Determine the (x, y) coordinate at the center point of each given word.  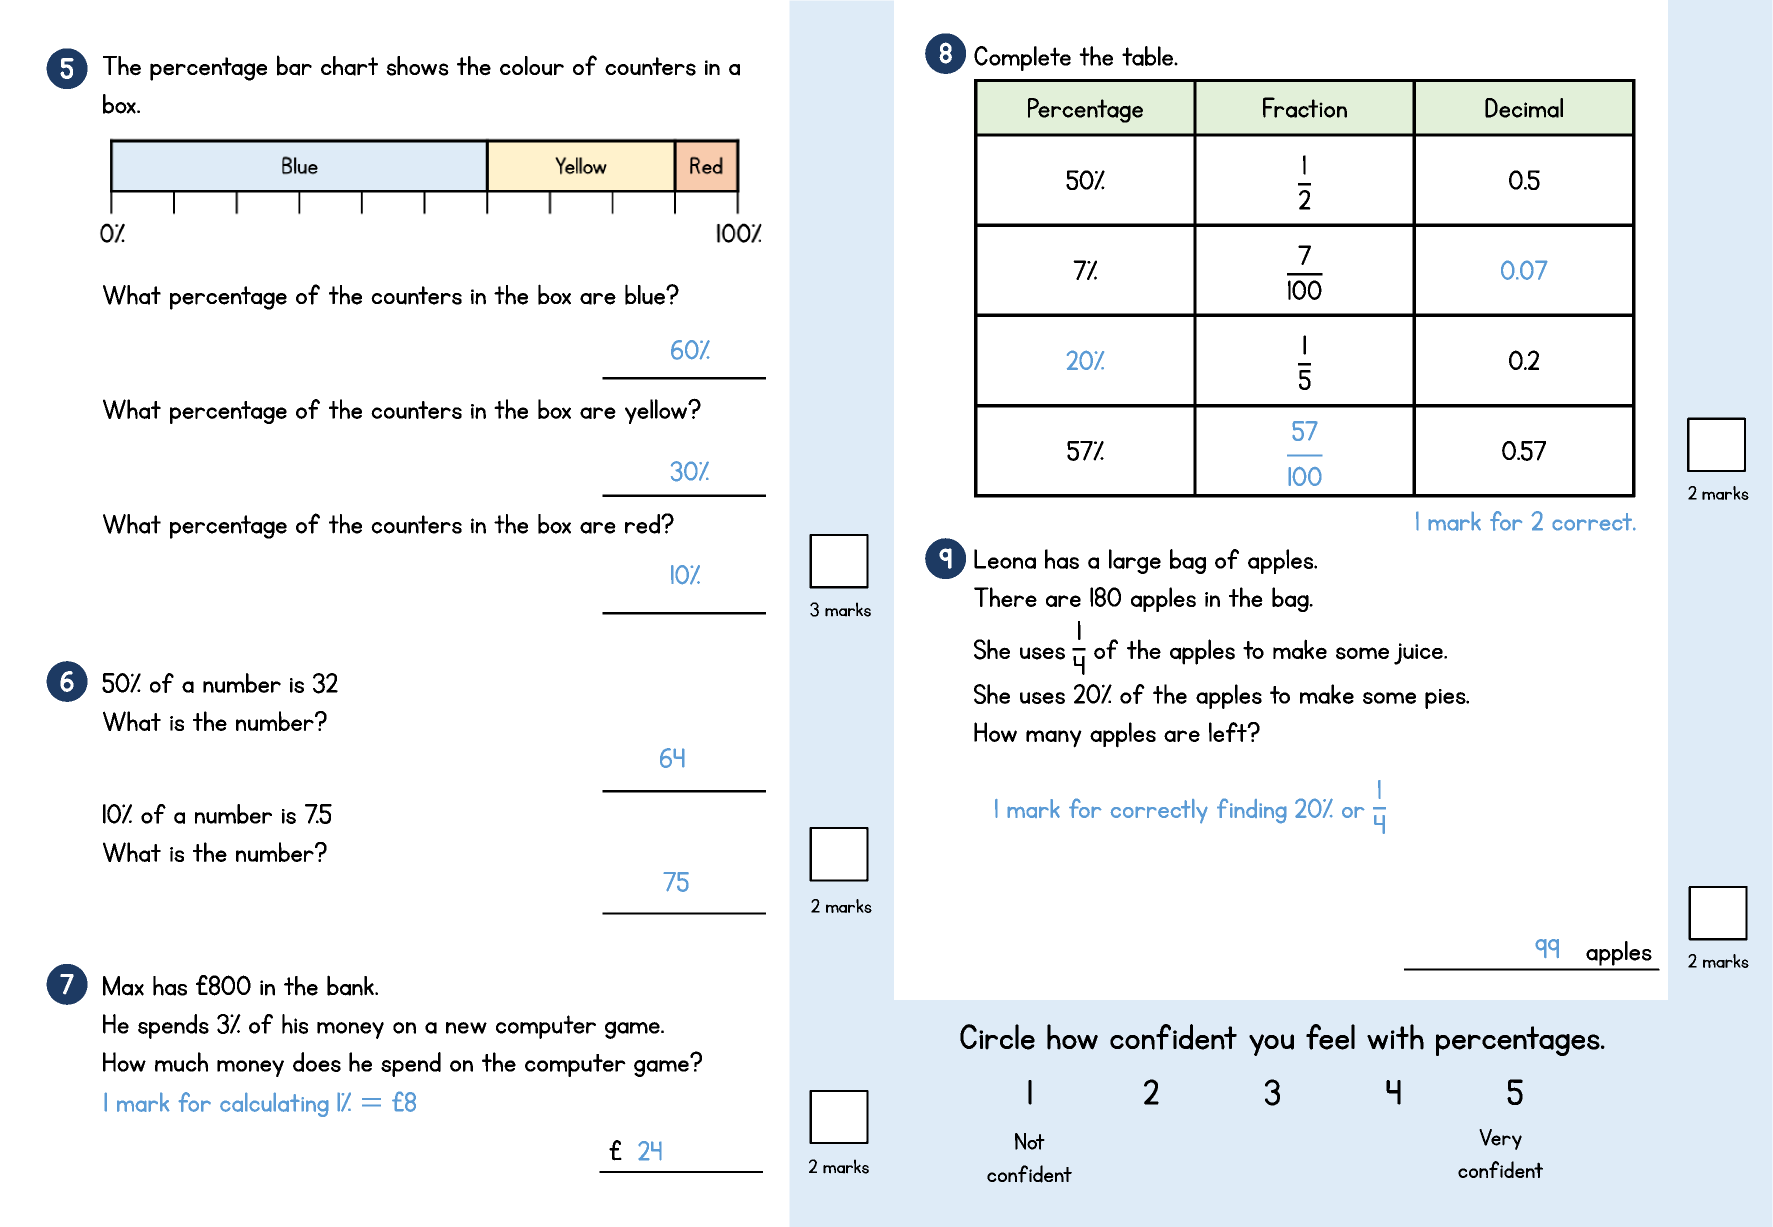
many (1054, 739)
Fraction (1305, 107)
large (1135, 561)
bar (294, 65)
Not (1030, 1141)
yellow (657, 411)
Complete (1022, 58)
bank (351, 985)
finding (1252, 811)
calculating (274, 1104)
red (643, 524)
